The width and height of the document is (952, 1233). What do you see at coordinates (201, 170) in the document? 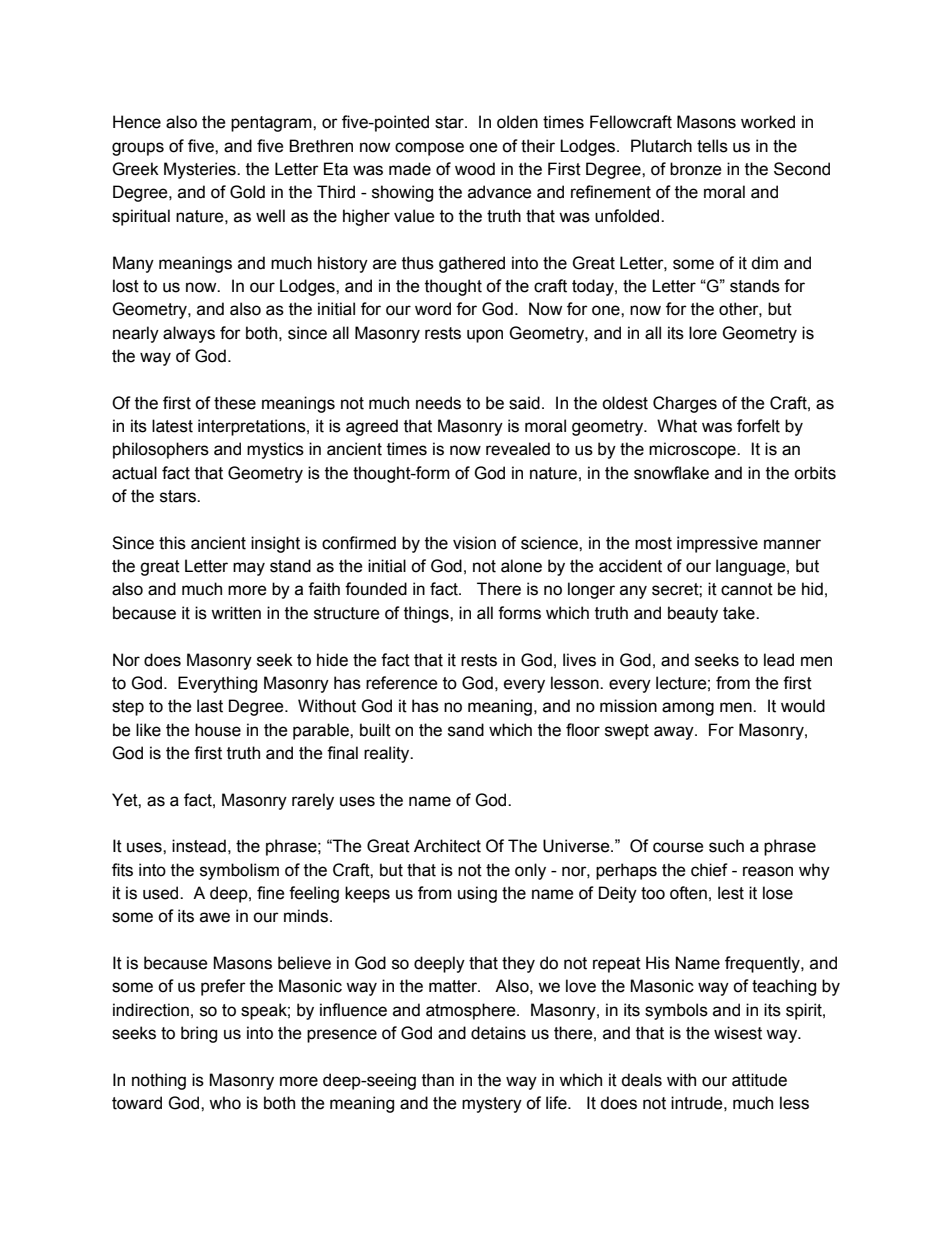
I see `Mysteries` at bounding box center [201, 170].
